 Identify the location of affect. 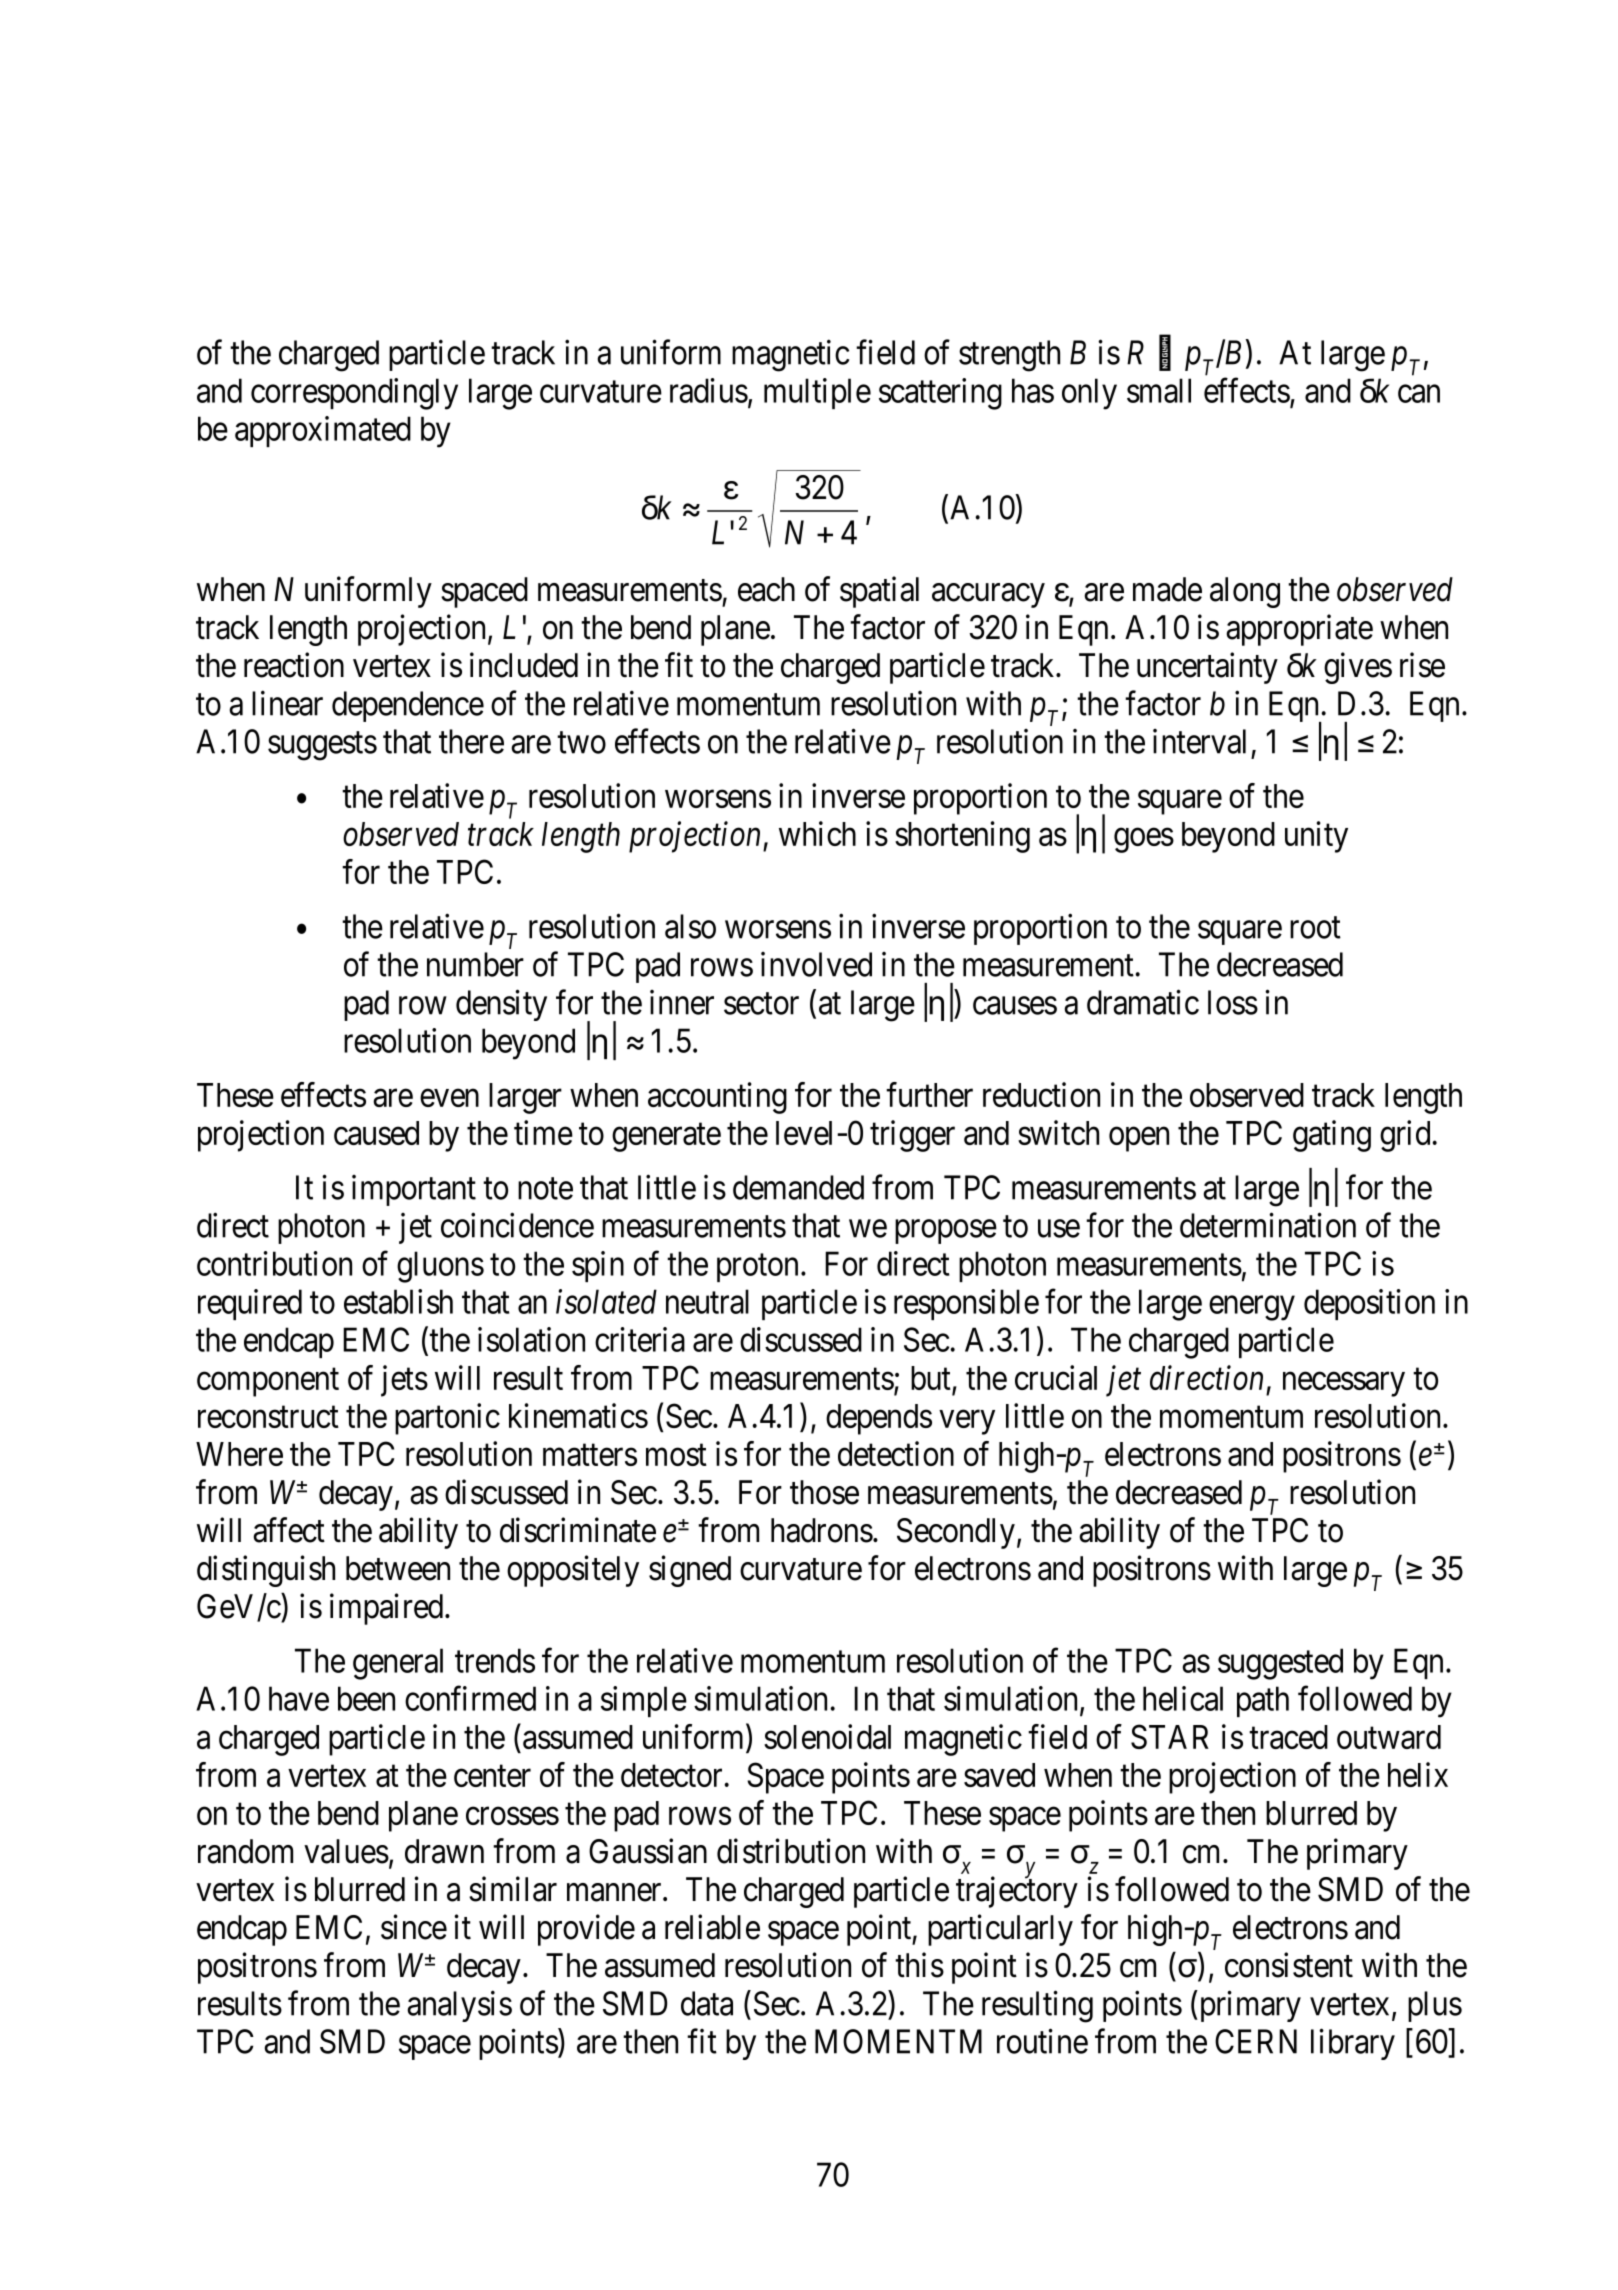
(289, 1530).
